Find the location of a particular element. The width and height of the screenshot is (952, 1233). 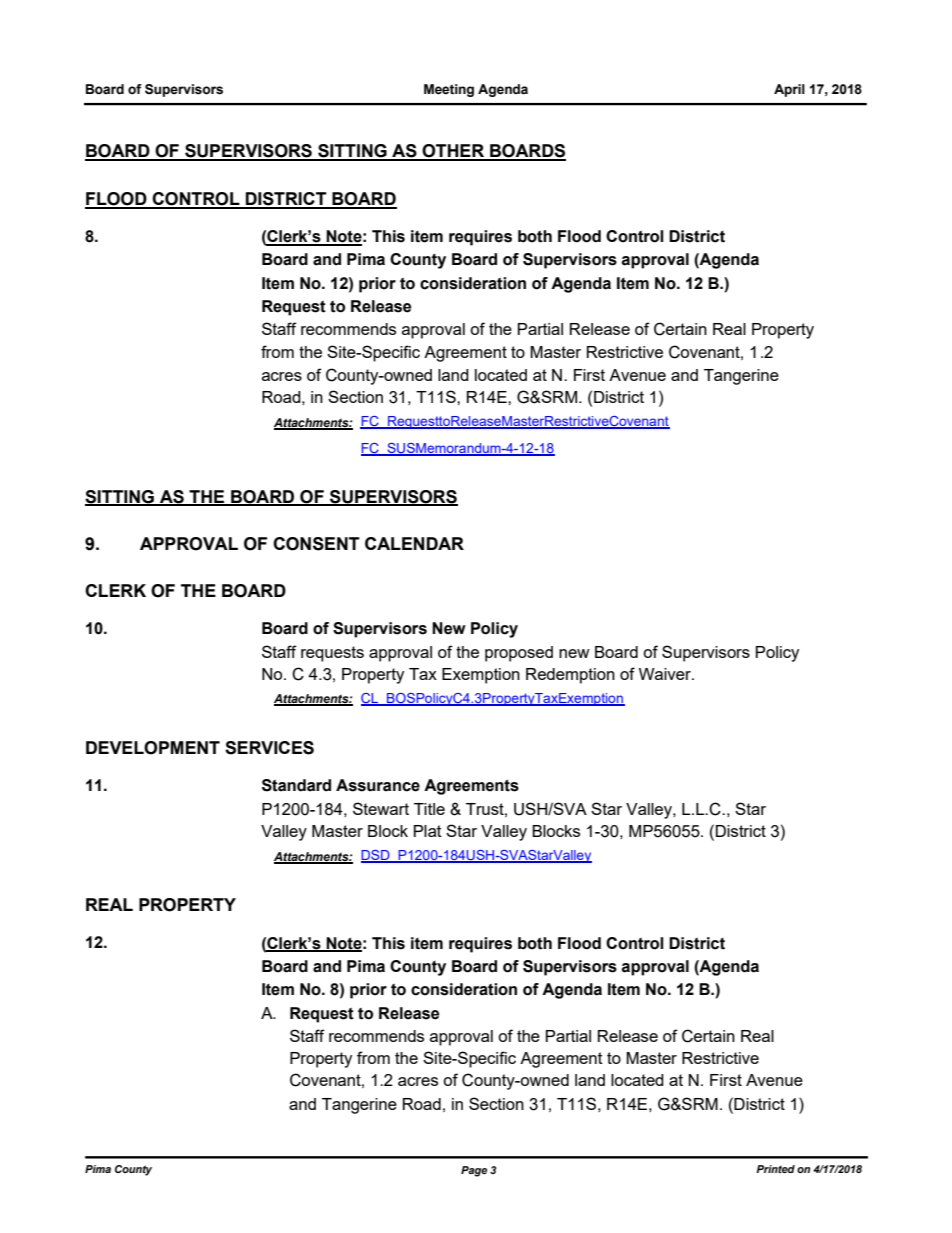

Meeting is located at coordinates (449, 90).
